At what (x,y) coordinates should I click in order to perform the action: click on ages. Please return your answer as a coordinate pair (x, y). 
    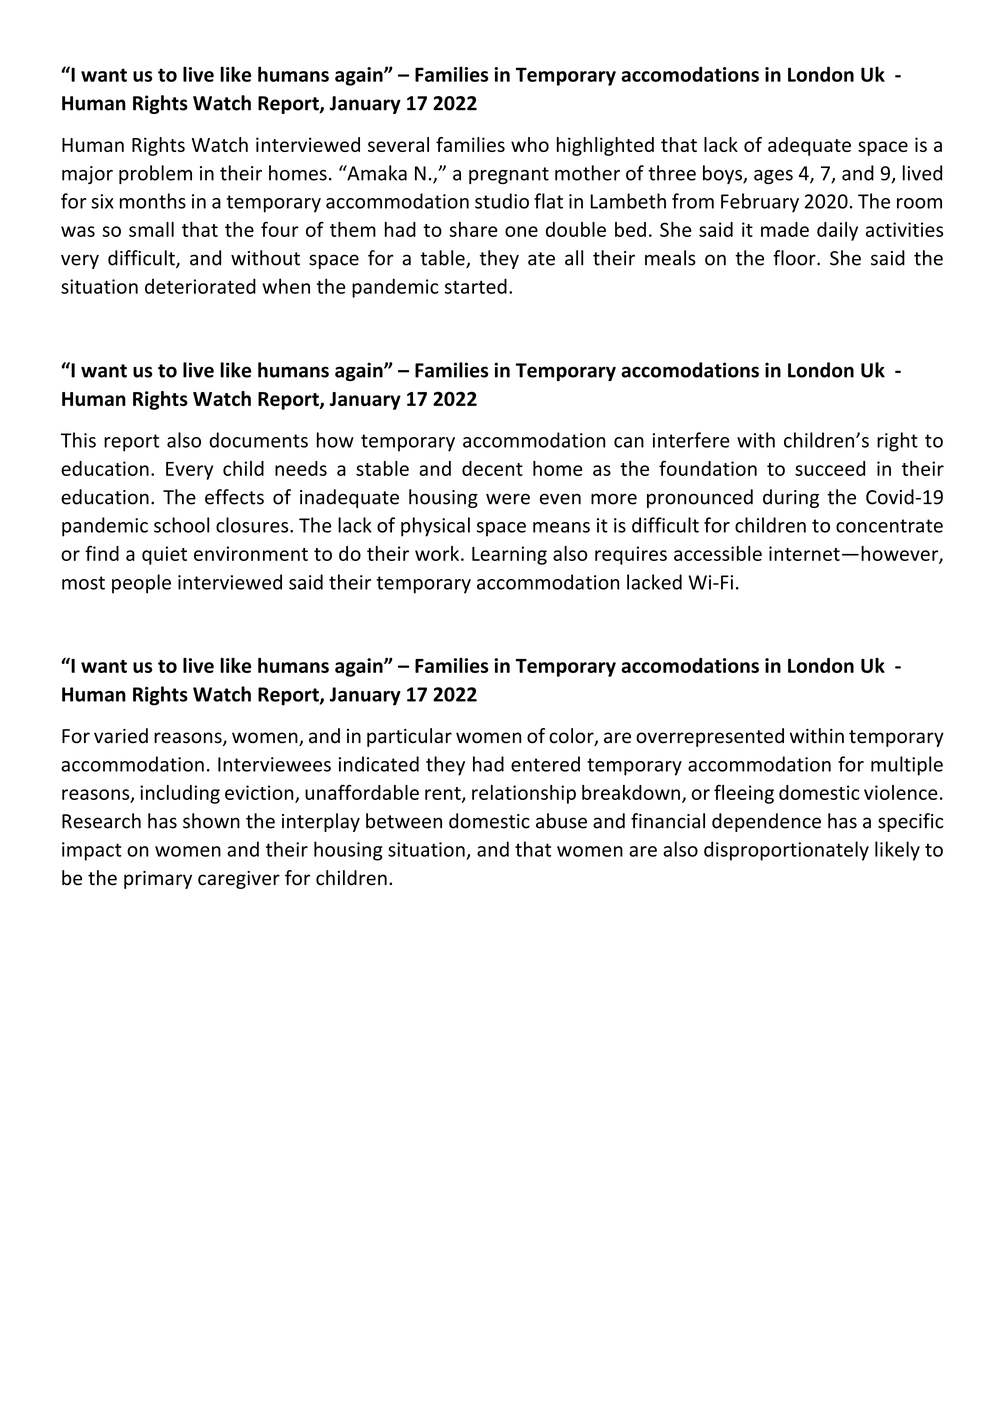
    Looking at the image, I should click on (773, 177).
